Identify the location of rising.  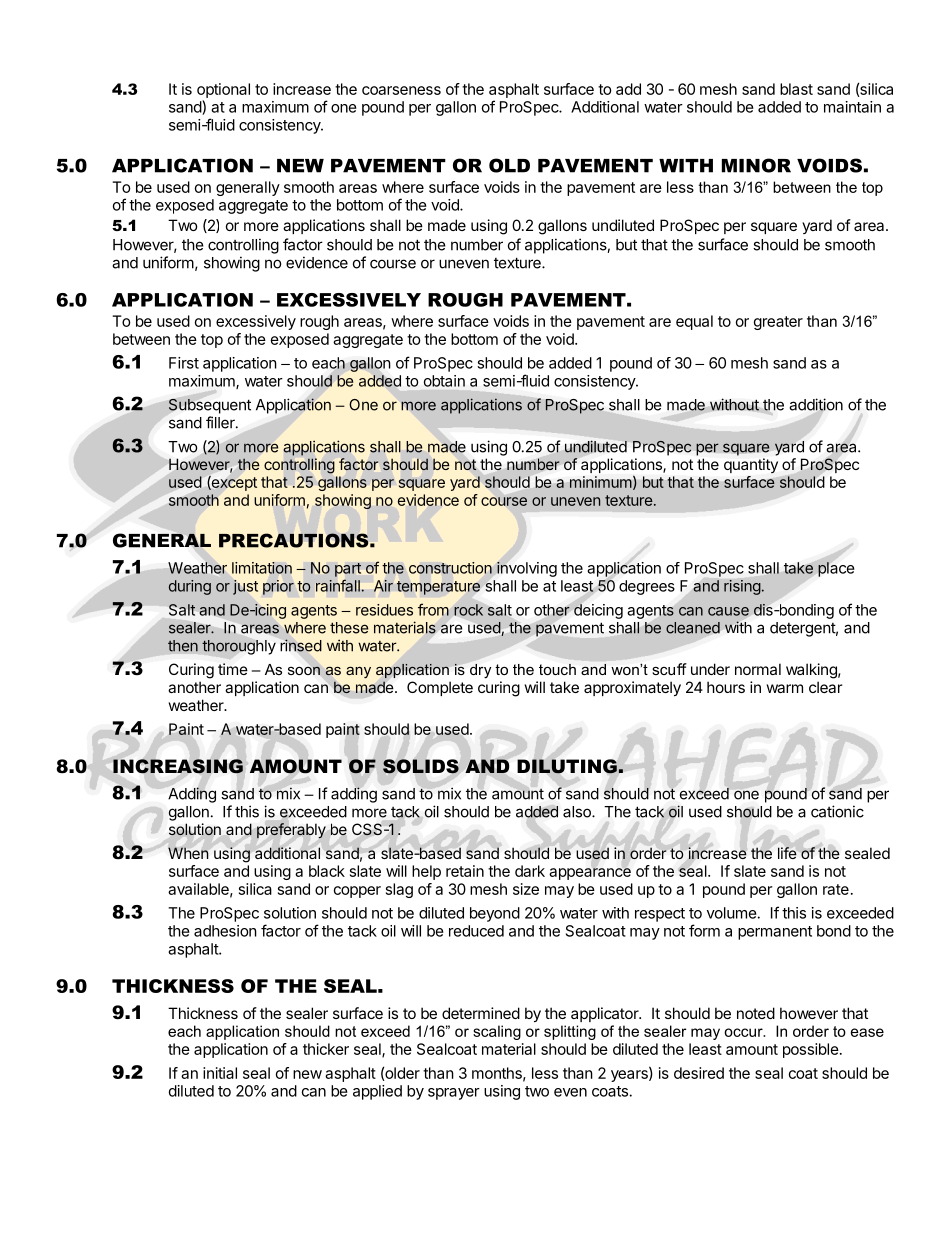
(742, 587).
